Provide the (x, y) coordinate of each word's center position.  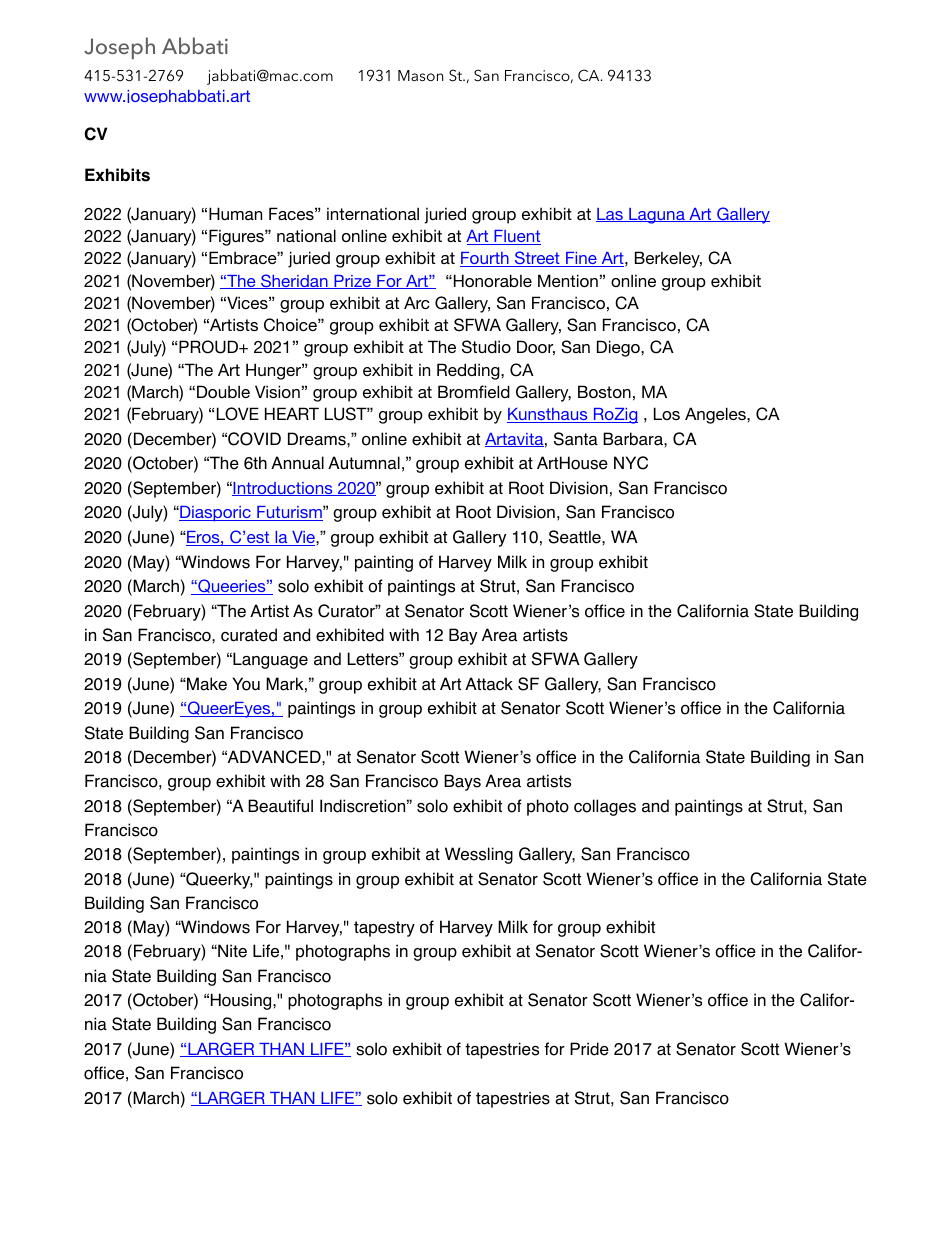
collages (605, 807)
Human (235, 213)
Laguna (657, 216)
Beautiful (280, 806)
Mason (421, 75)
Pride (589, 1049)
